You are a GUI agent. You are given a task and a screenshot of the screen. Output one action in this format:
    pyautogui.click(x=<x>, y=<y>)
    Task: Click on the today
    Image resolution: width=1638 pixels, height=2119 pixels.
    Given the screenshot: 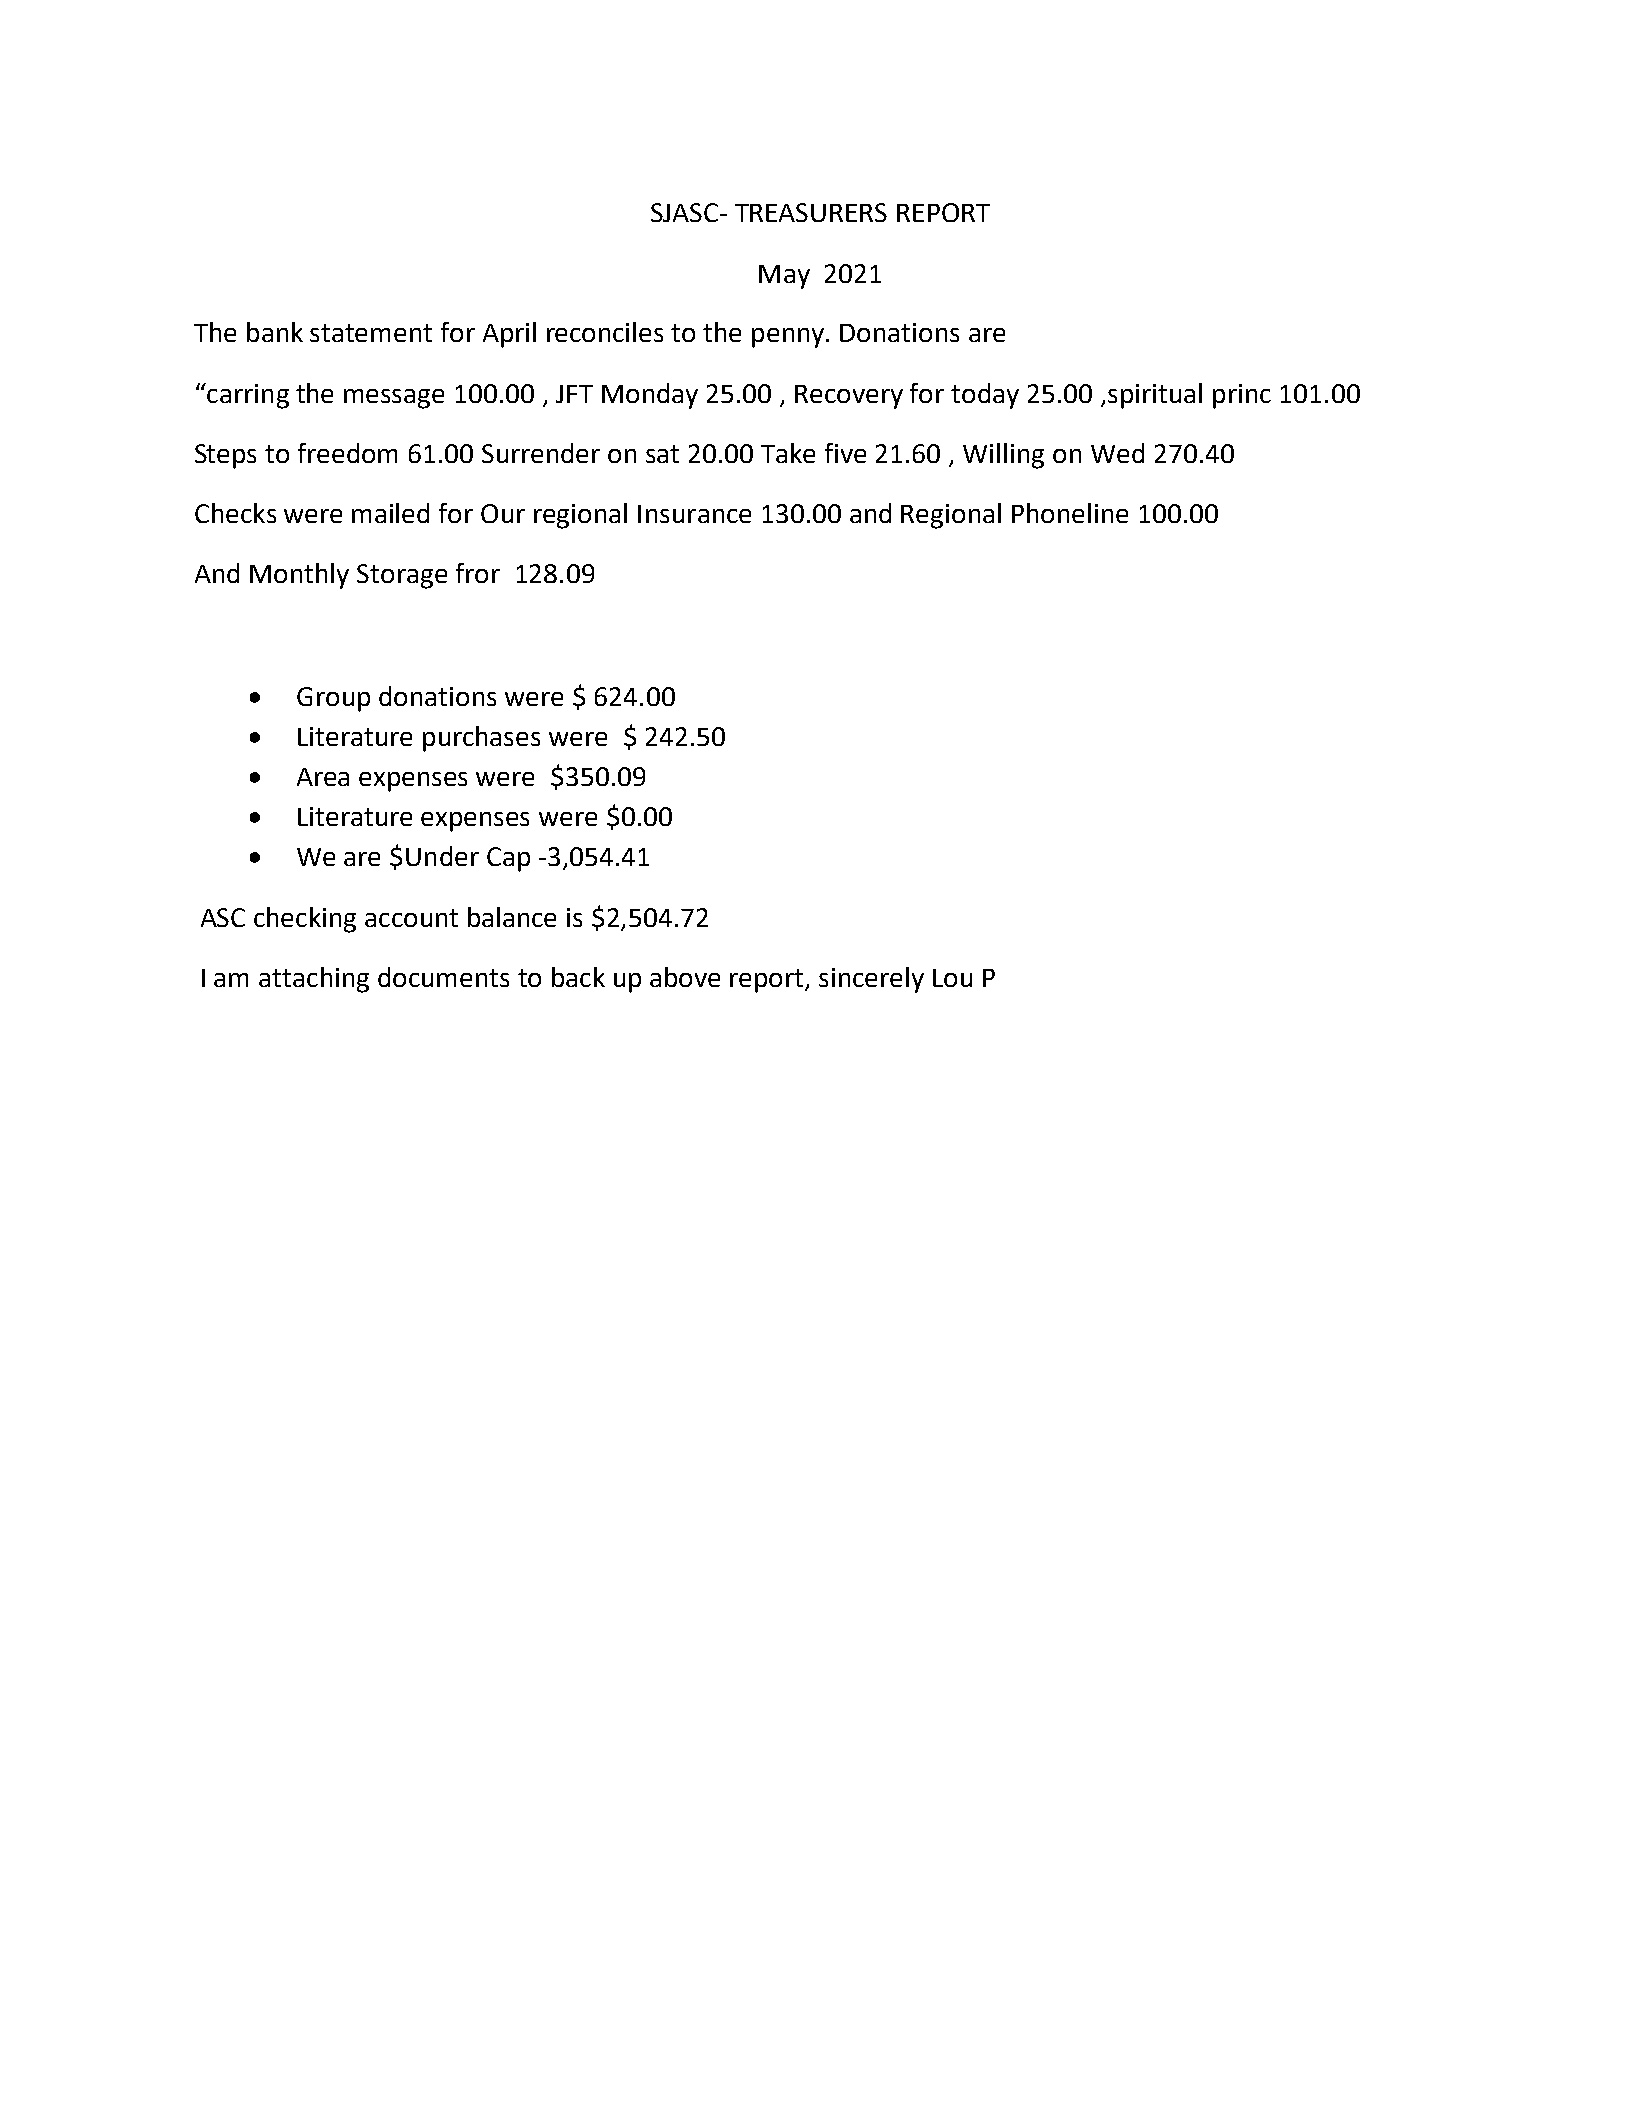 What is the action you would take?
    pyautogui.click(x=985, y=396)
